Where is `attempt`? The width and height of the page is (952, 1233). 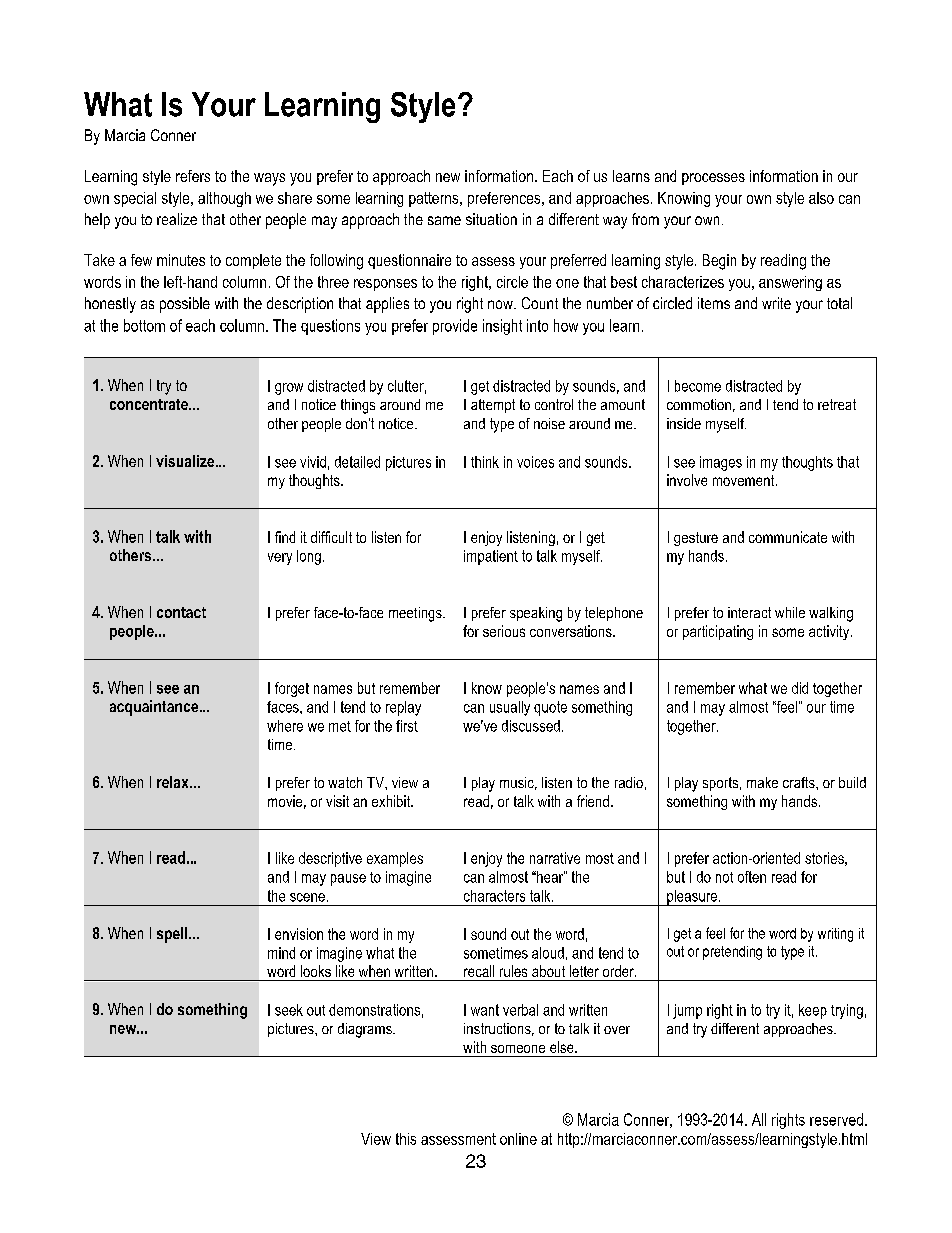 attempt is located at coordinates (493, 406).
